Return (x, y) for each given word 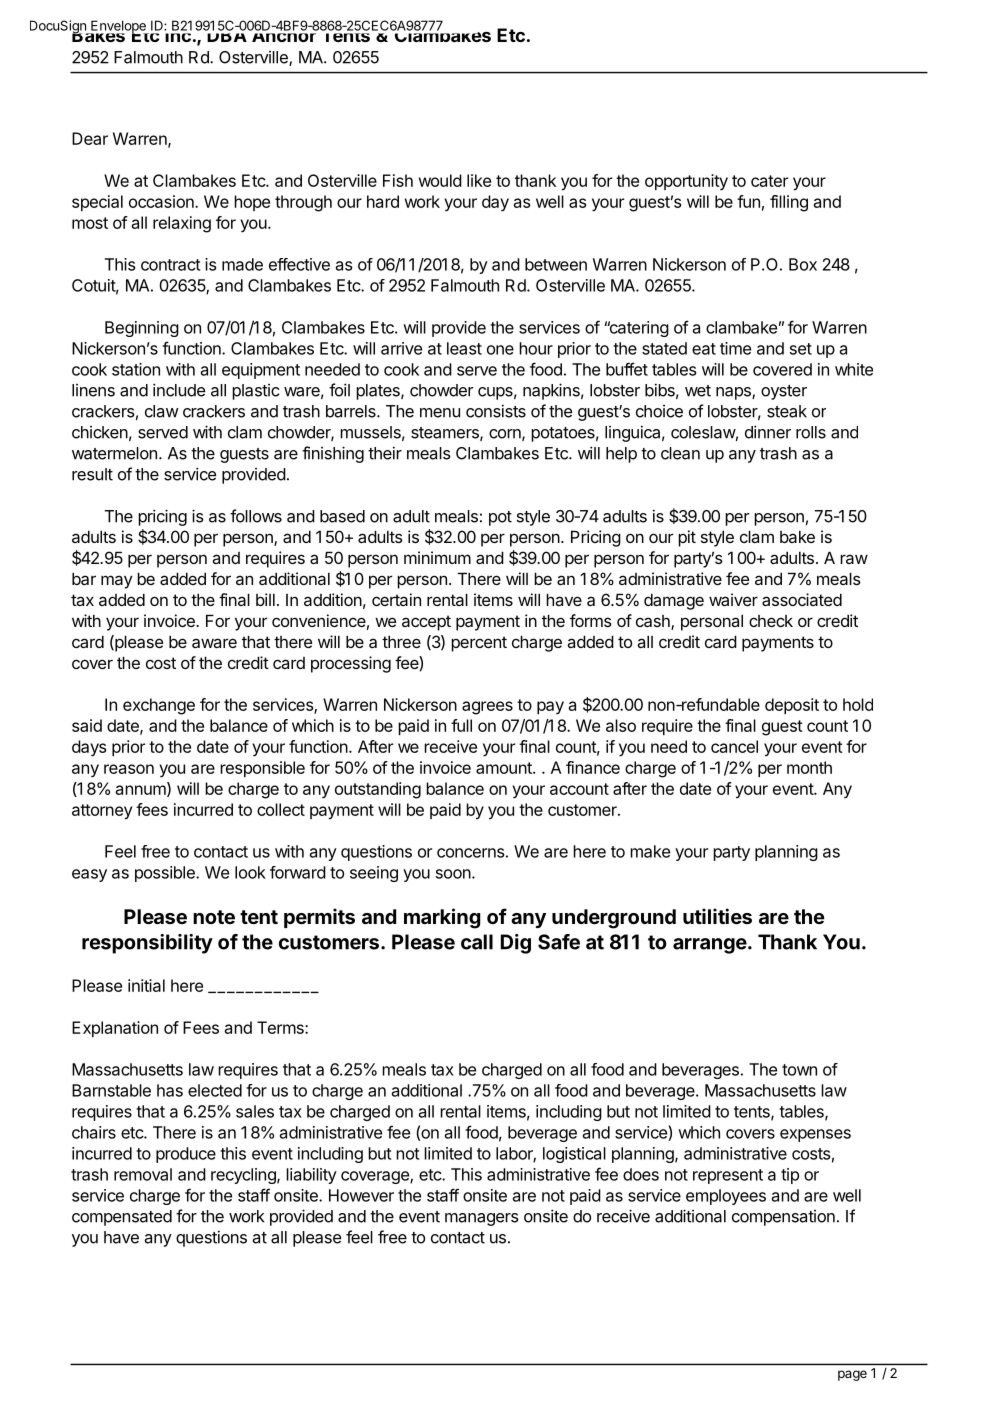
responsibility (147, 944)
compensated (122, 1218)
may (117, 582)
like (479, 180)
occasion (162, 201)
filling (789, 203)
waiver (733, 599)
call (477, 942)
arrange (710, 946)
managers (482, 1219)
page (852, 1375)
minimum (437, 557)
